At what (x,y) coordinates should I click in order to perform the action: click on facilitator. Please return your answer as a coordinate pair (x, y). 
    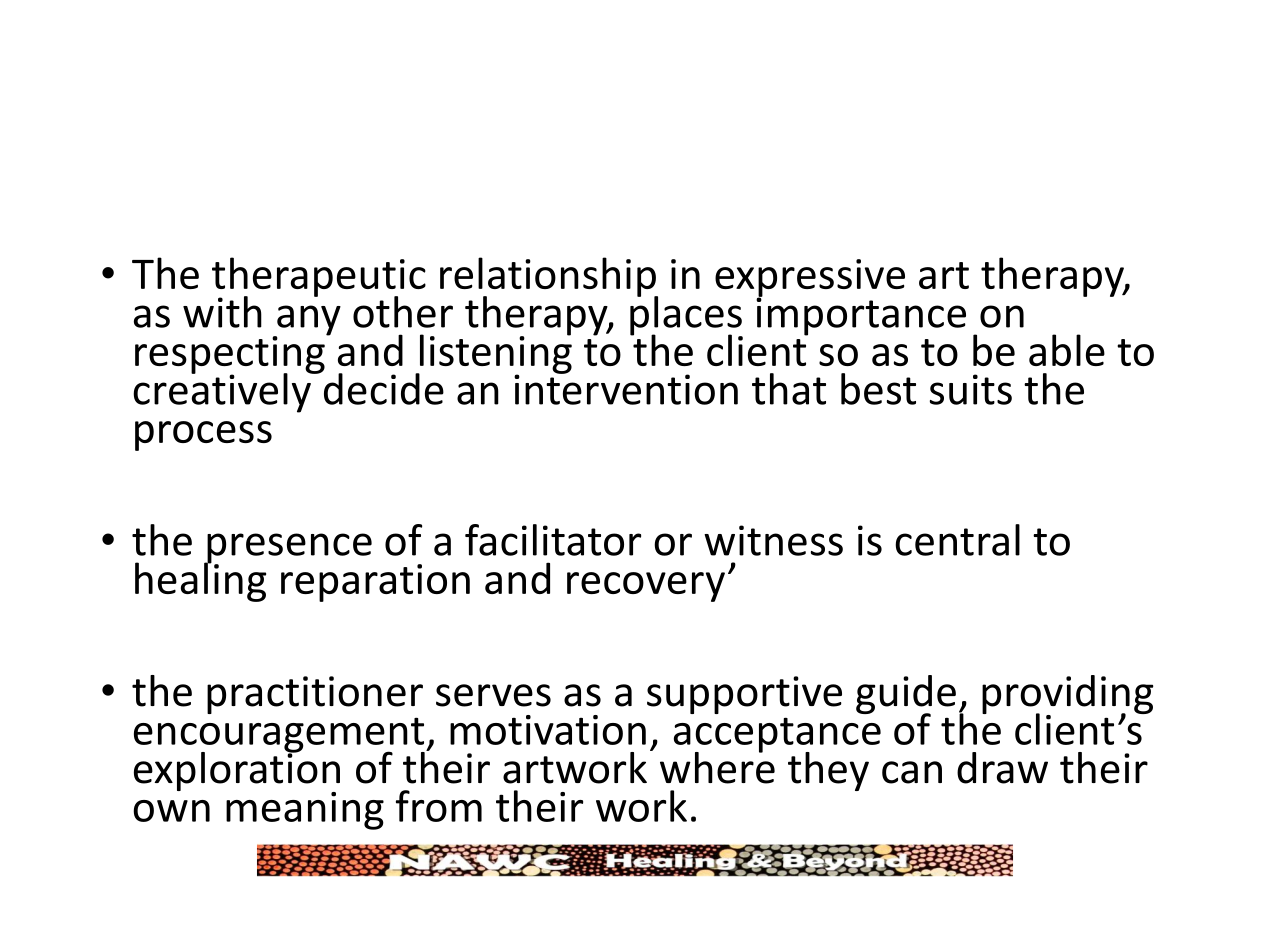
    Looking at the image, I should click on (553, 540).
